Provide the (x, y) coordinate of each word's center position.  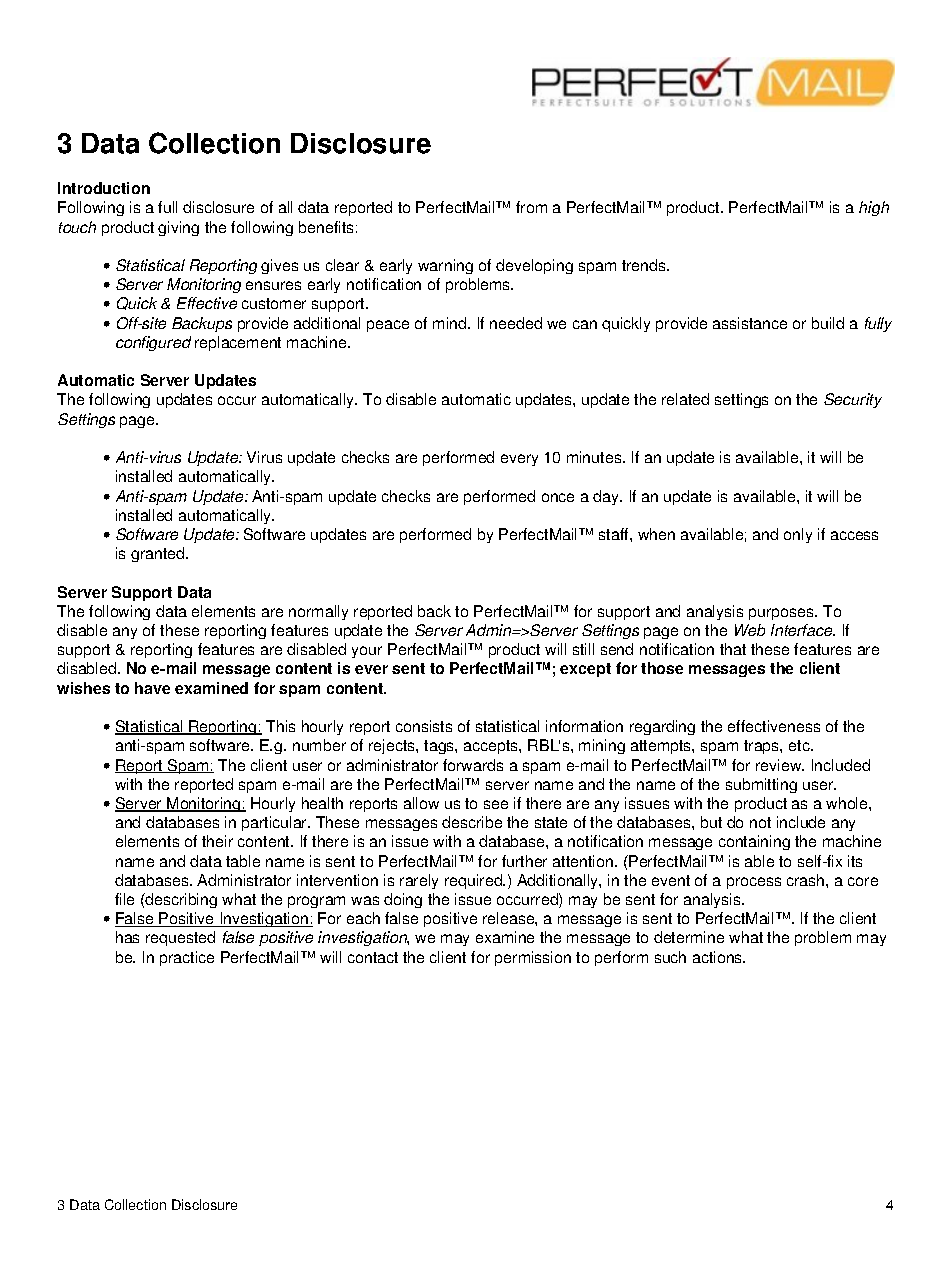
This (280, 726)
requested (180, 938)
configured (153, 343)
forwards (473, 765)
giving (178, 228)
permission (533, 958)
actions (719, 957)
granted (159, 554)
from (531, 207)
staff (615, 534)
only (798, 535)
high (874, 208)
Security (853, 400)
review (780, 765)
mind (451, 323)
